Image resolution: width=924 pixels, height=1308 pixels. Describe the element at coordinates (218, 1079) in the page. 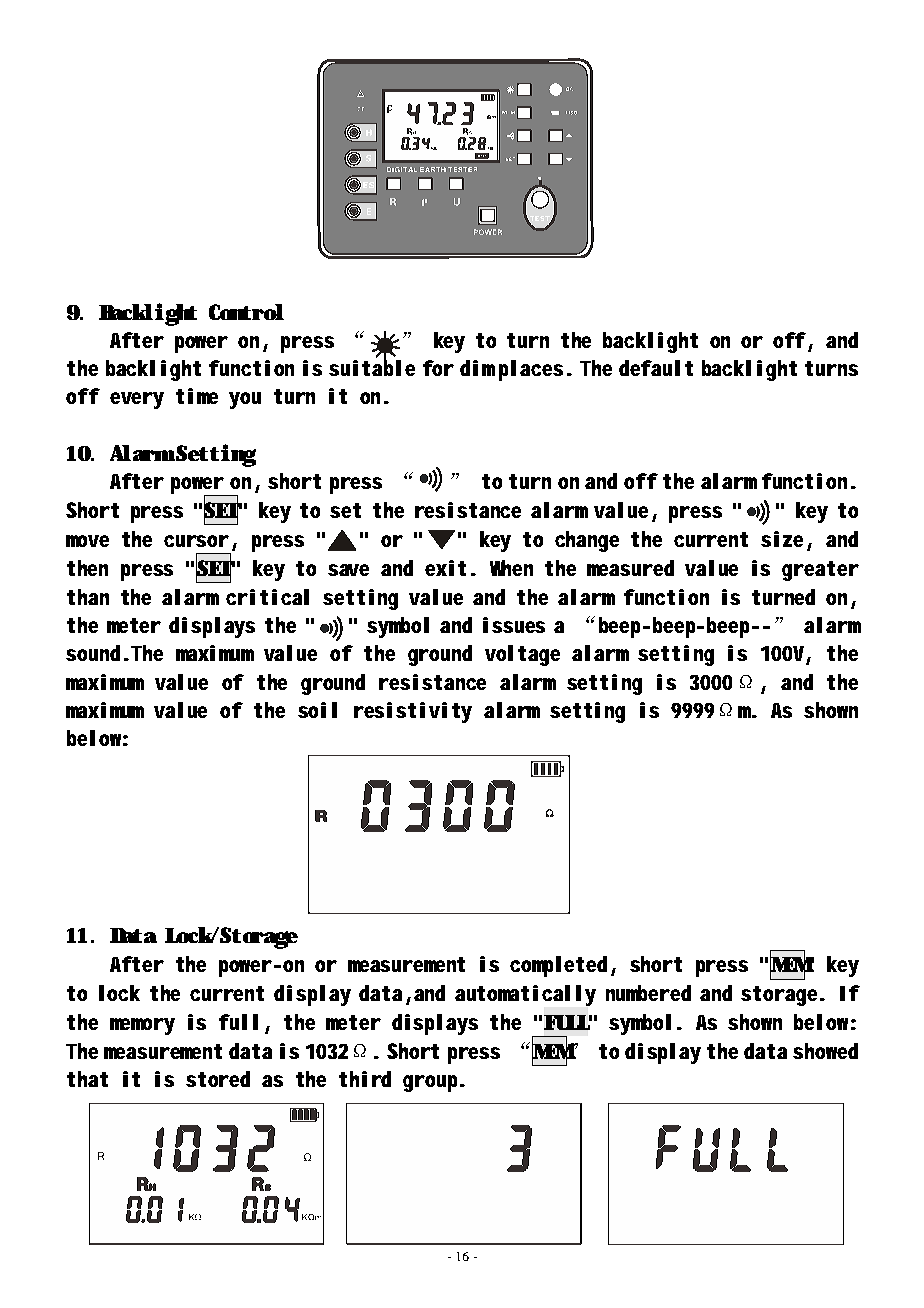

I see `stored` at that location.
